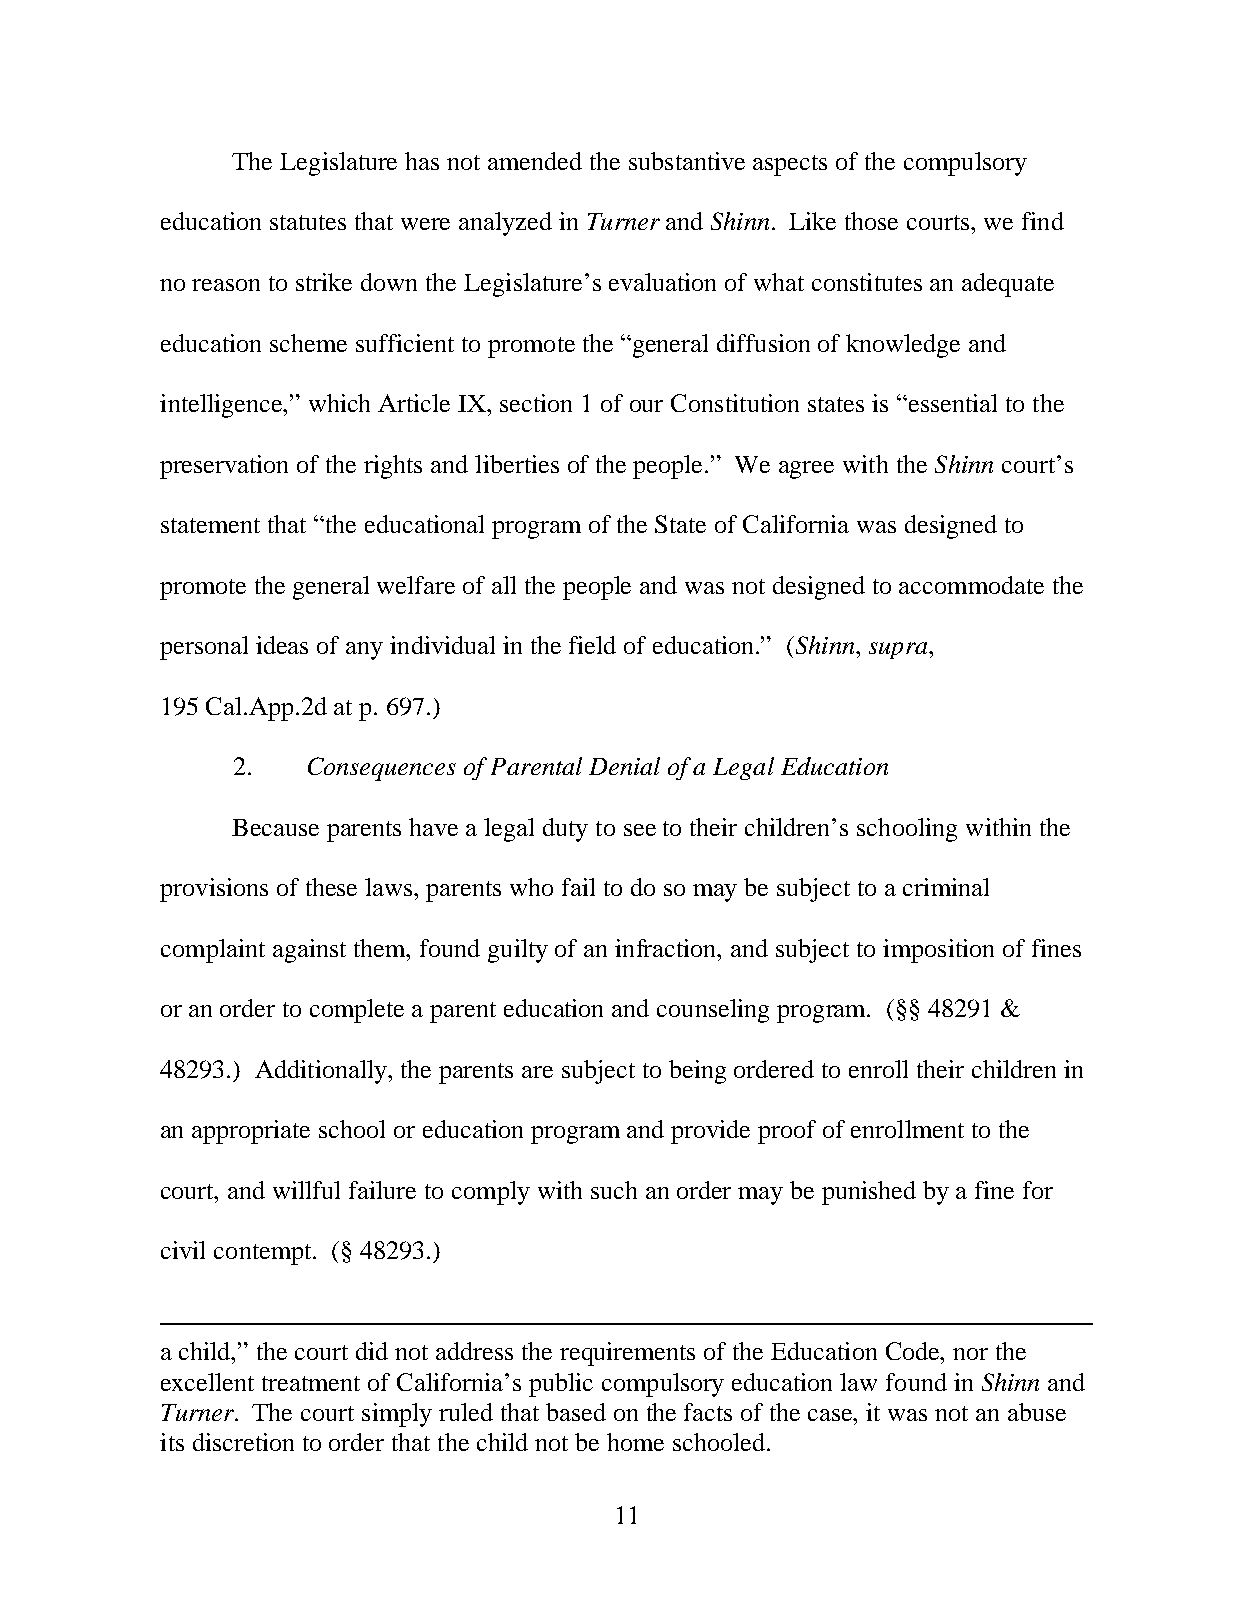 The width and height of the screenshot is (1239, 1603). I want to click on criminal, so click(946, 887).
